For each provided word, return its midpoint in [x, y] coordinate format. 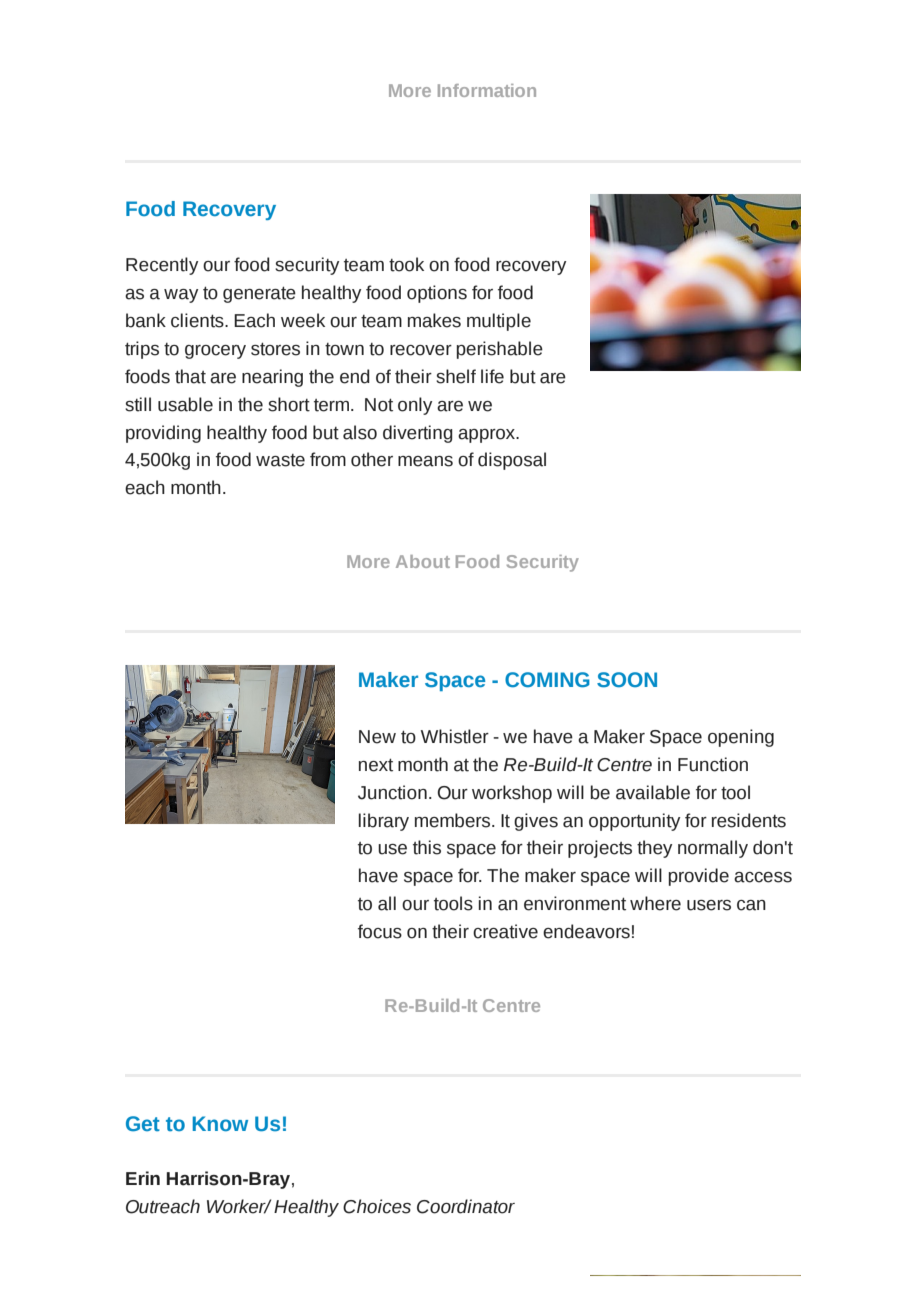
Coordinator [466, 1206]
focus [380, 931]
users [709, 905]
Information [487, 90]
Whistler [455, 736]
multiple [499, 322]
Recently [162, 266]
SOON [627, 680]
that [190, 376]
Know [220, 1123]
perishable [500, 350]
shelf [456, 376]
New [377, 737]
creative [505, 931]
